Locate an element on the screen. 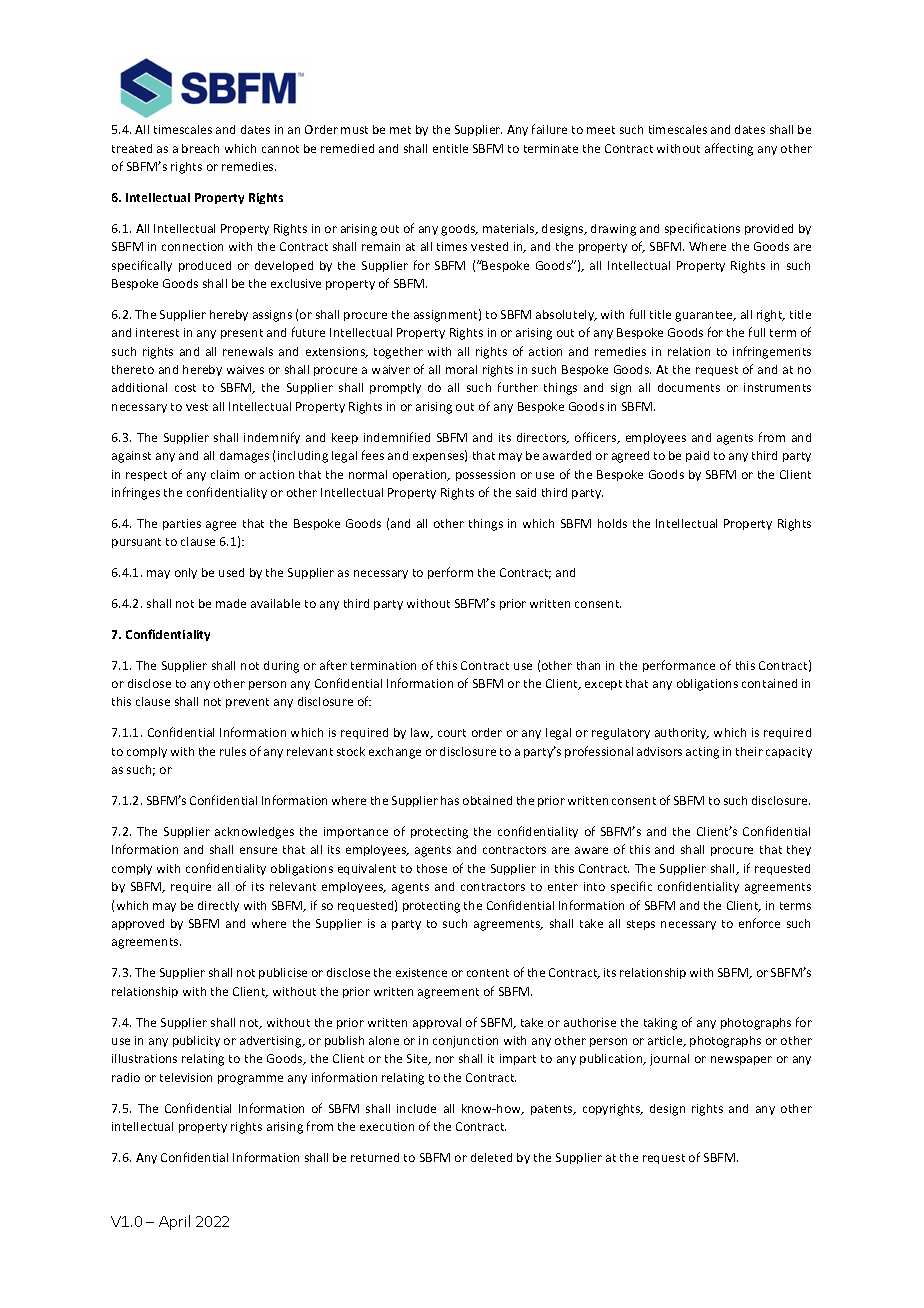 Image resolution: width=924 pixels, height=1308 pixels. contained is located at coordinates (769, 683).
